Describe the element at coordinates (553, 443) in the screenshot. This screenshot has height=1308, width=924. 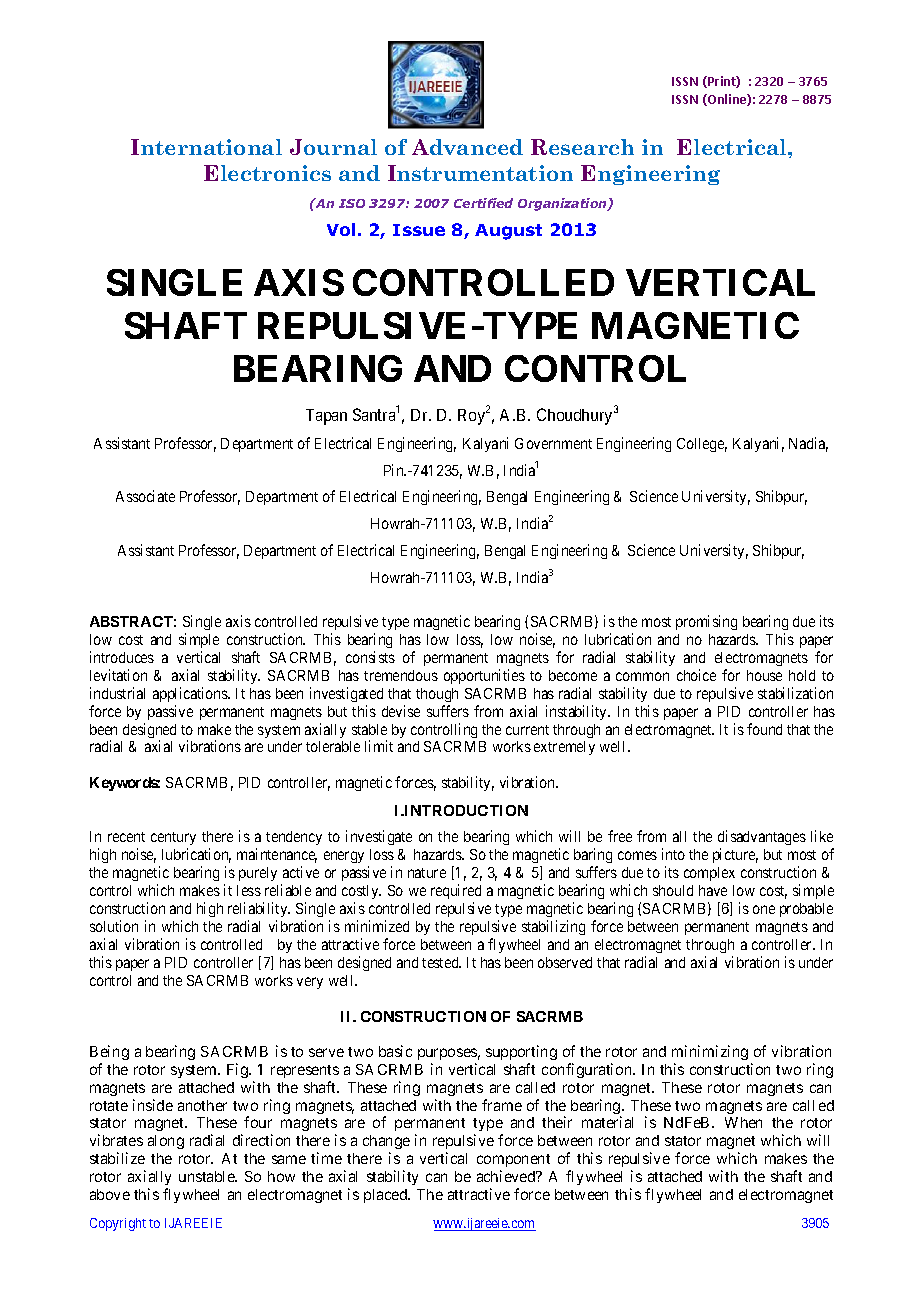
I see `Government` at that location.
